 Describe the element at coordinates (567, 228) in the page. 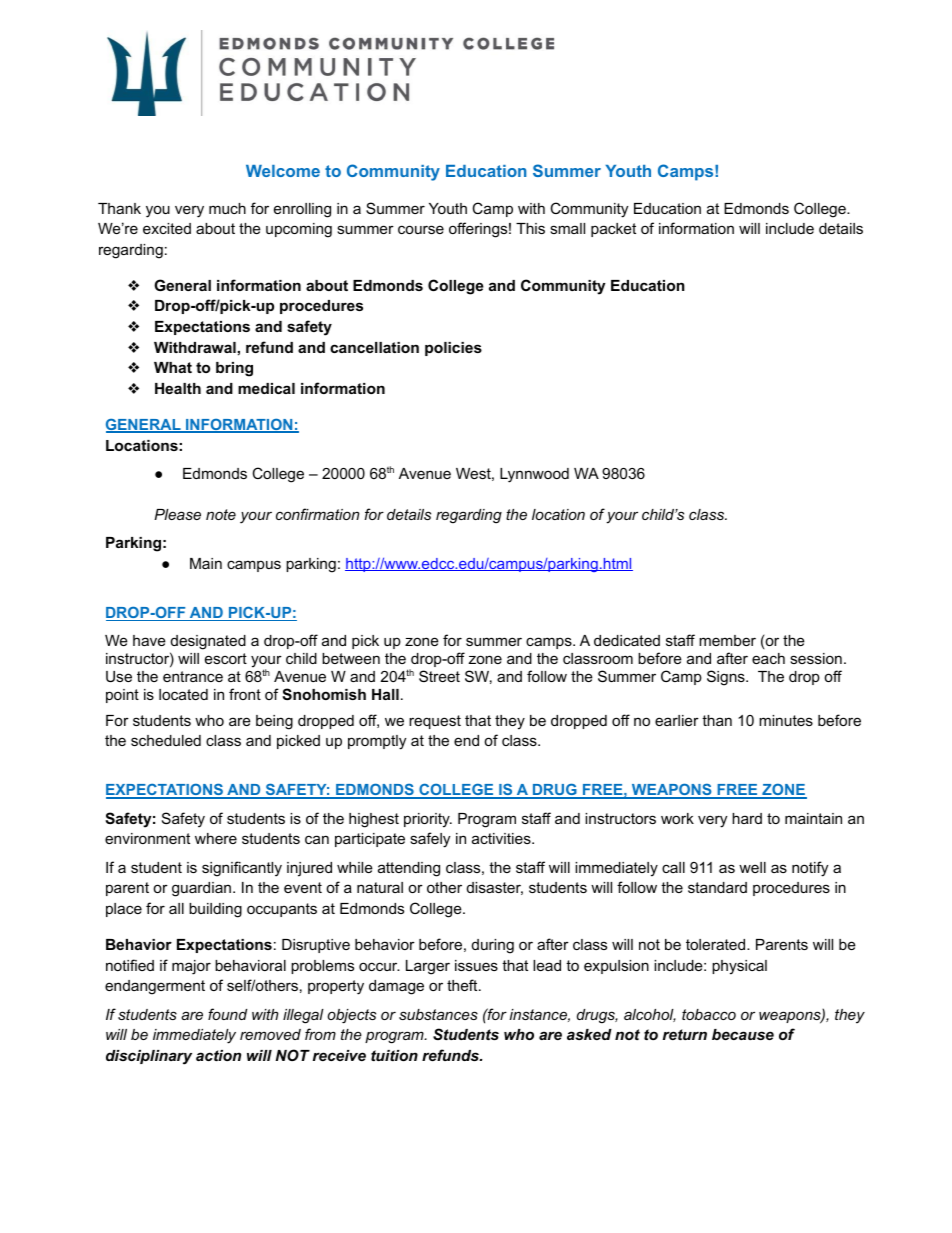

I see `small` at that location.
